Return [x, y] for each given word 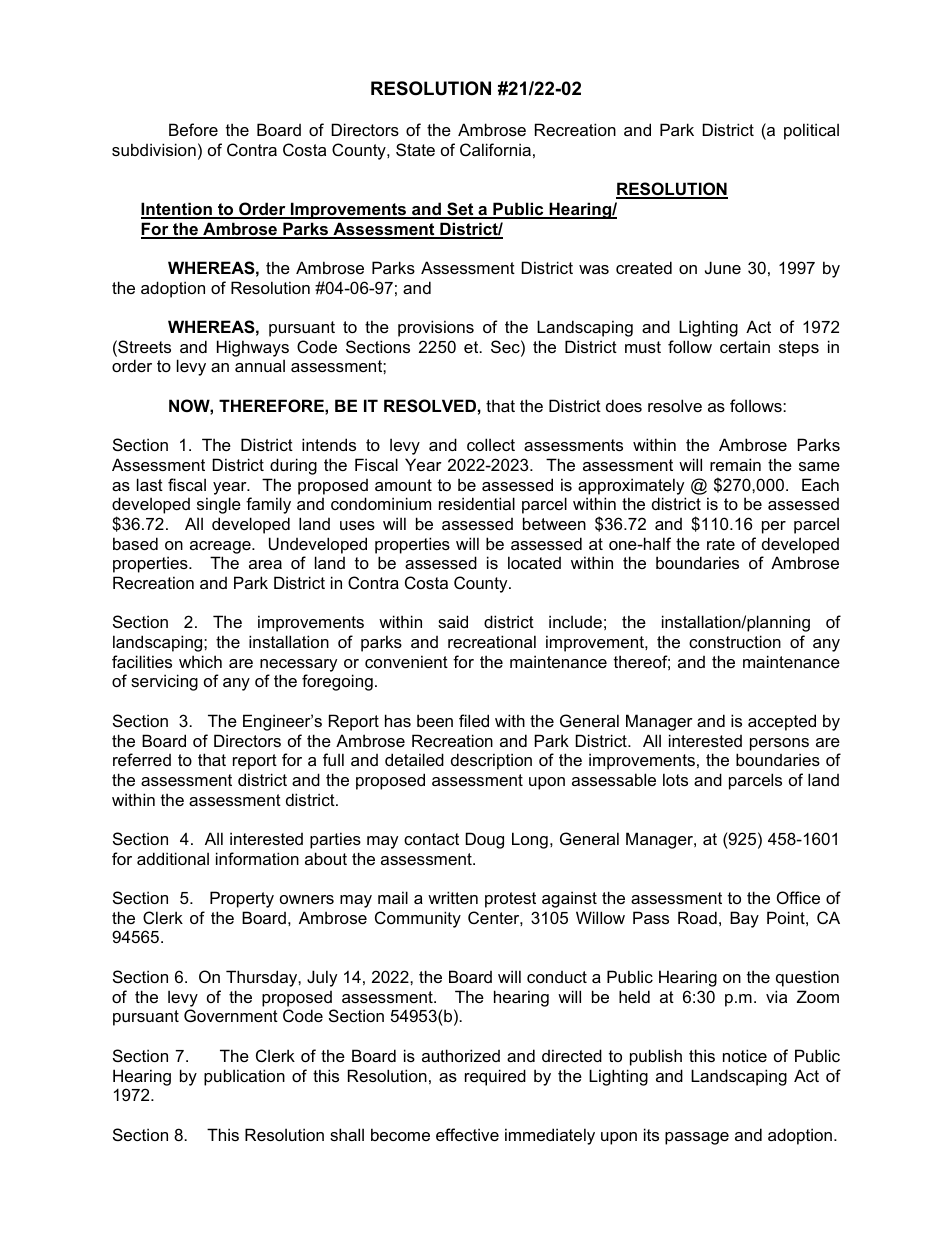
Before [193, 129]
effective [467, 1134]
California [495, 149]
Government [231, 1015]
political [811, 131]
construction [735, 641]
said [453, 621]
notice [745, 1055]
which [200, 661]
